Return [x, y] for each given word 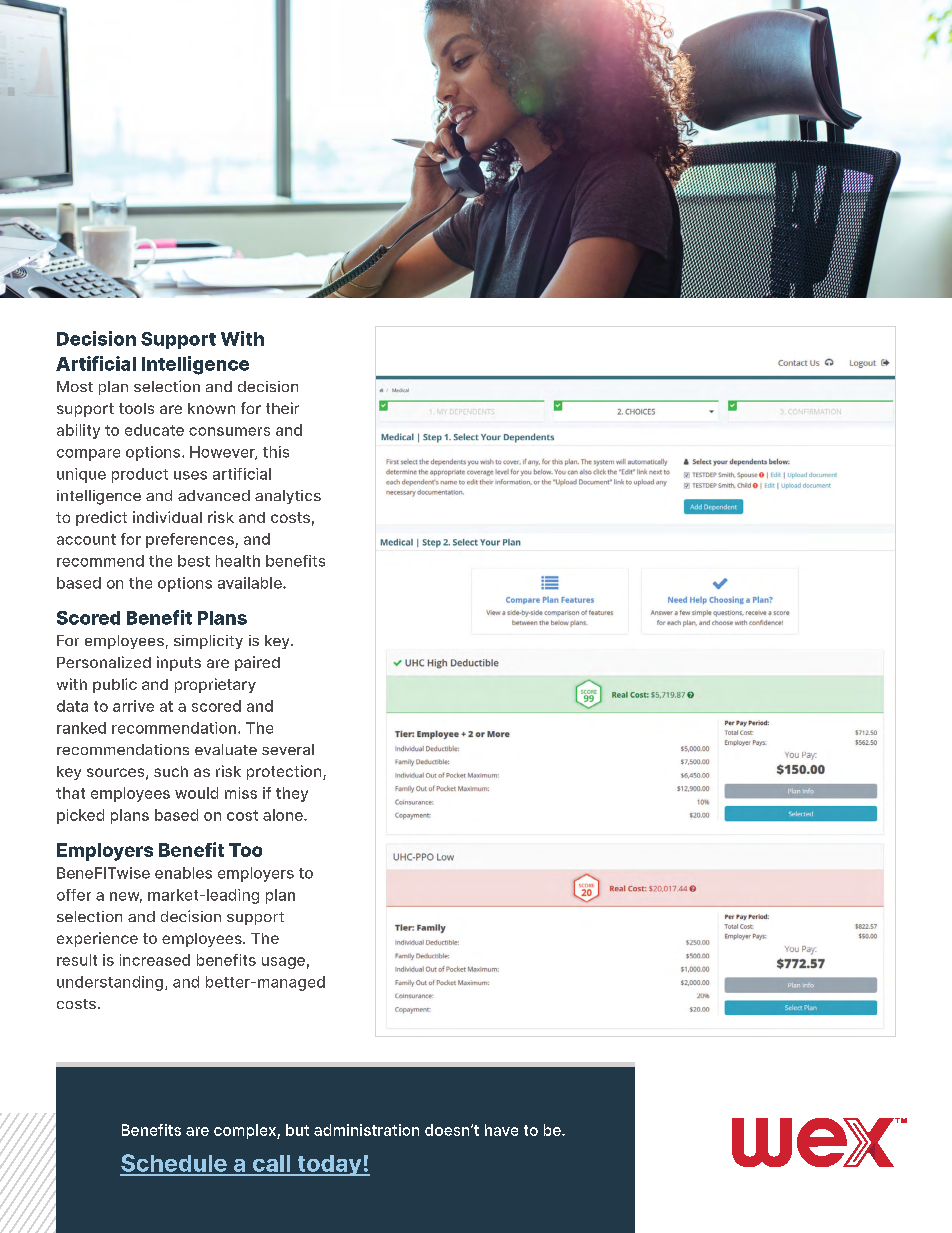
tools [136, 408]
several [288, 749]
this [276, 452]
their [282, 408]
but [297, 1130]
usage [283, 963]
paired [257, 663]
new [126, 897]
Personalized [104, 662]
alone [284, 815]
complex [246, 1131]
